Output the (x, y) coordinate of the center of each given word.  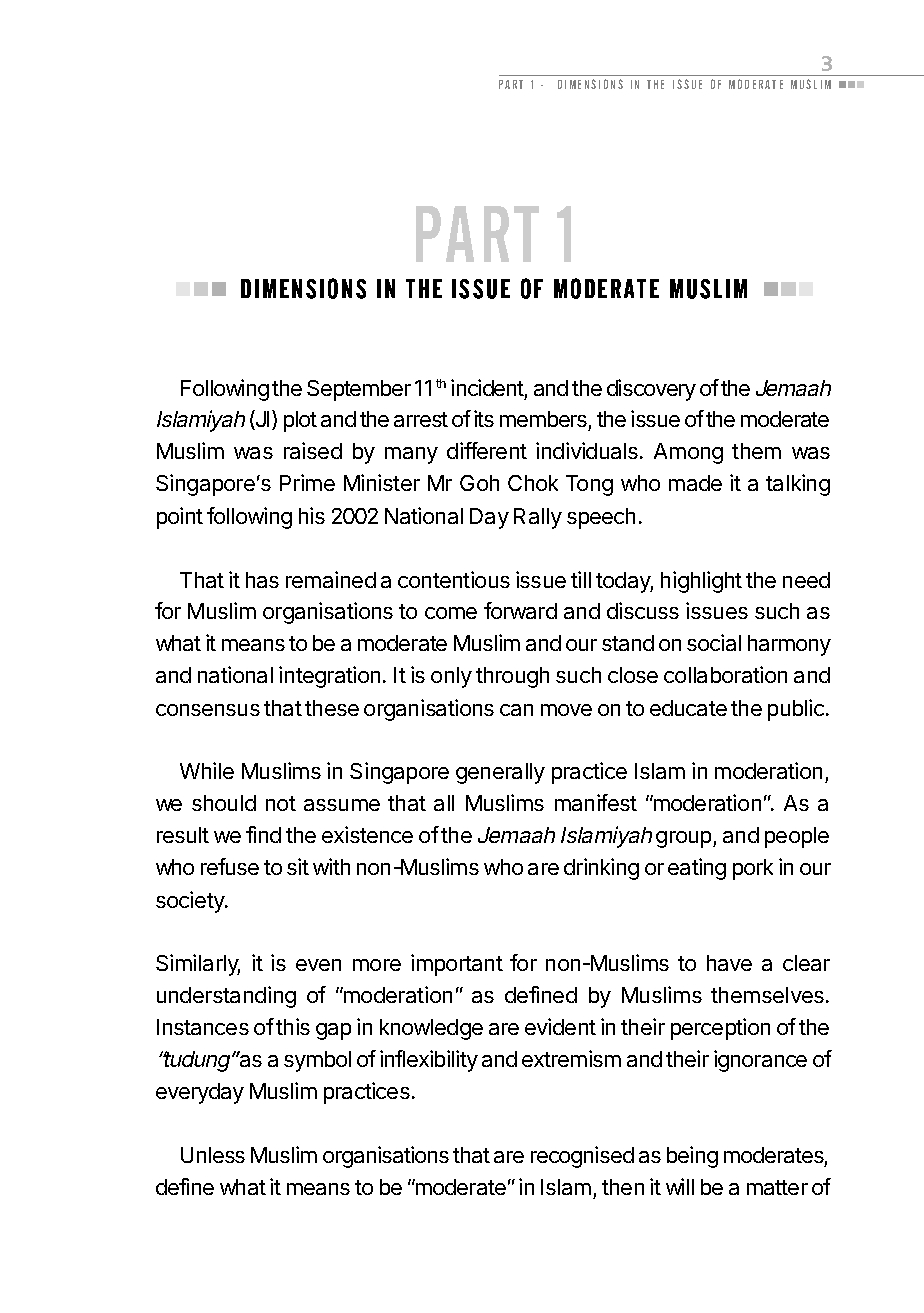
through (512, 677)
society (191, 902)
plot (300, 421)
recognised (582, 1157)
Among (688, 453)
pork (753, 869)
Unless (213, 1155)
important (457, 965)
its (484, 418)
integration (329, 677)
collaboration (725, 674)
